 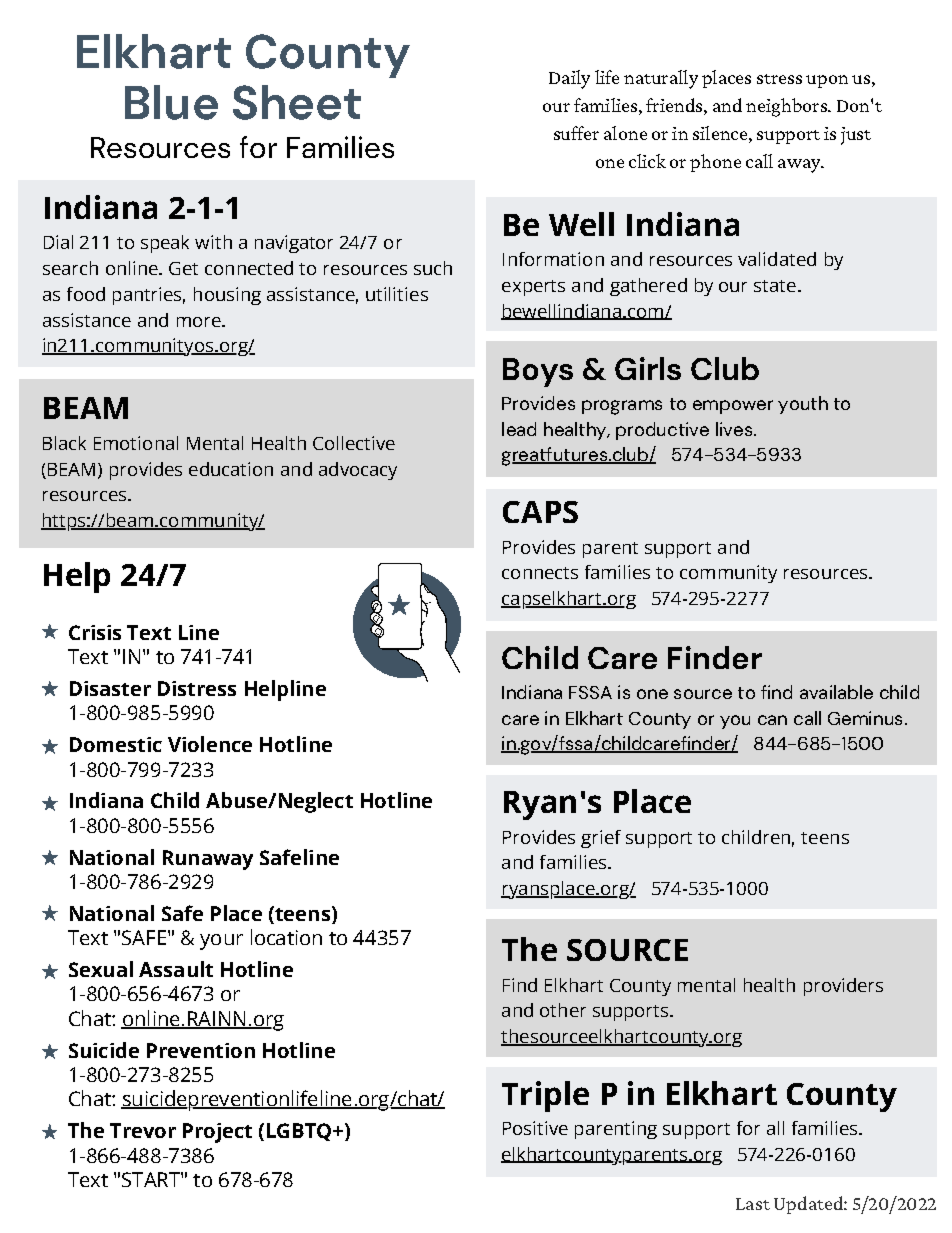 I want to click on neighbors, so click(x=787, y=107).
